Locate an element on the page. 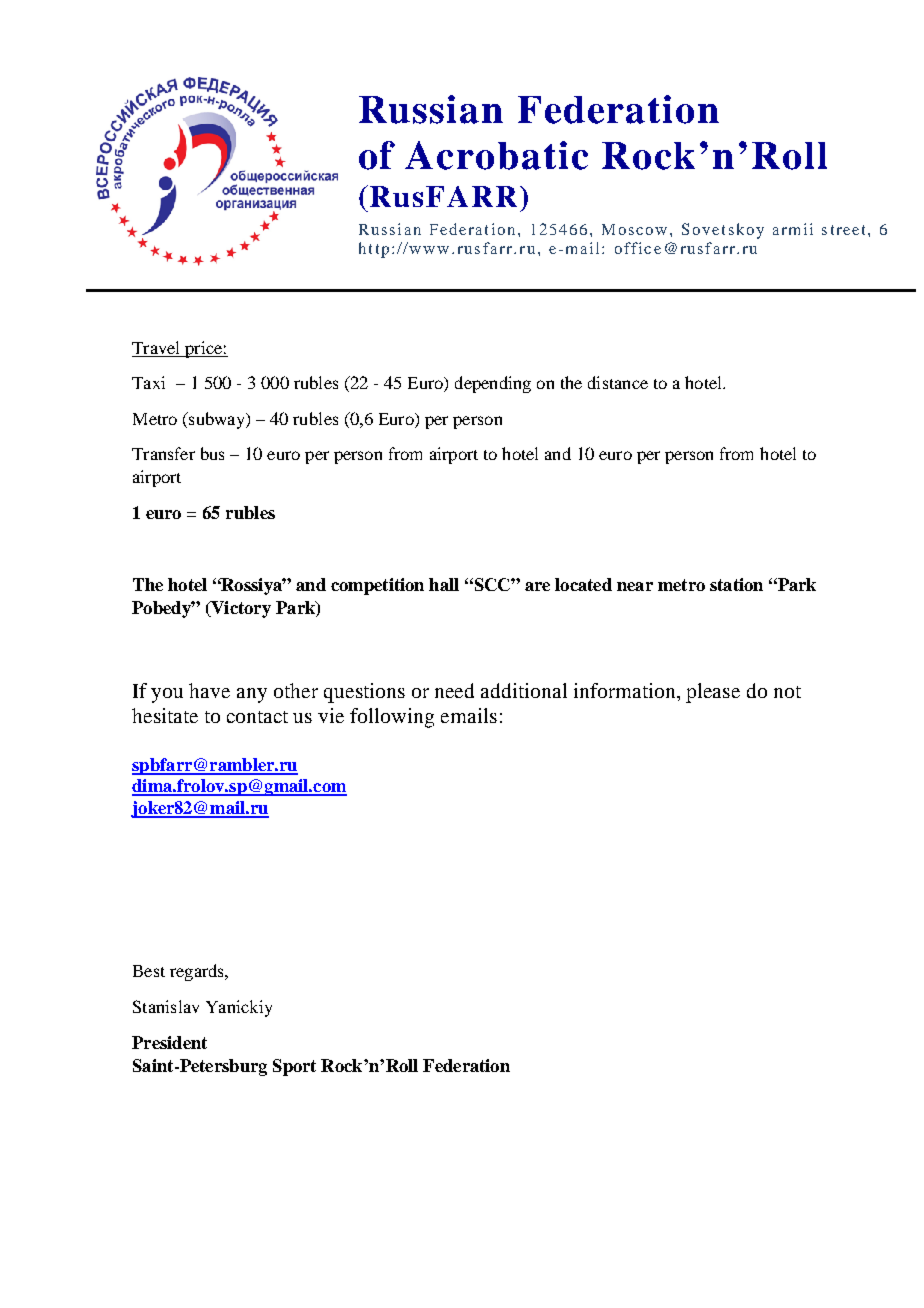  President is located at coordinates (169, 1042).
